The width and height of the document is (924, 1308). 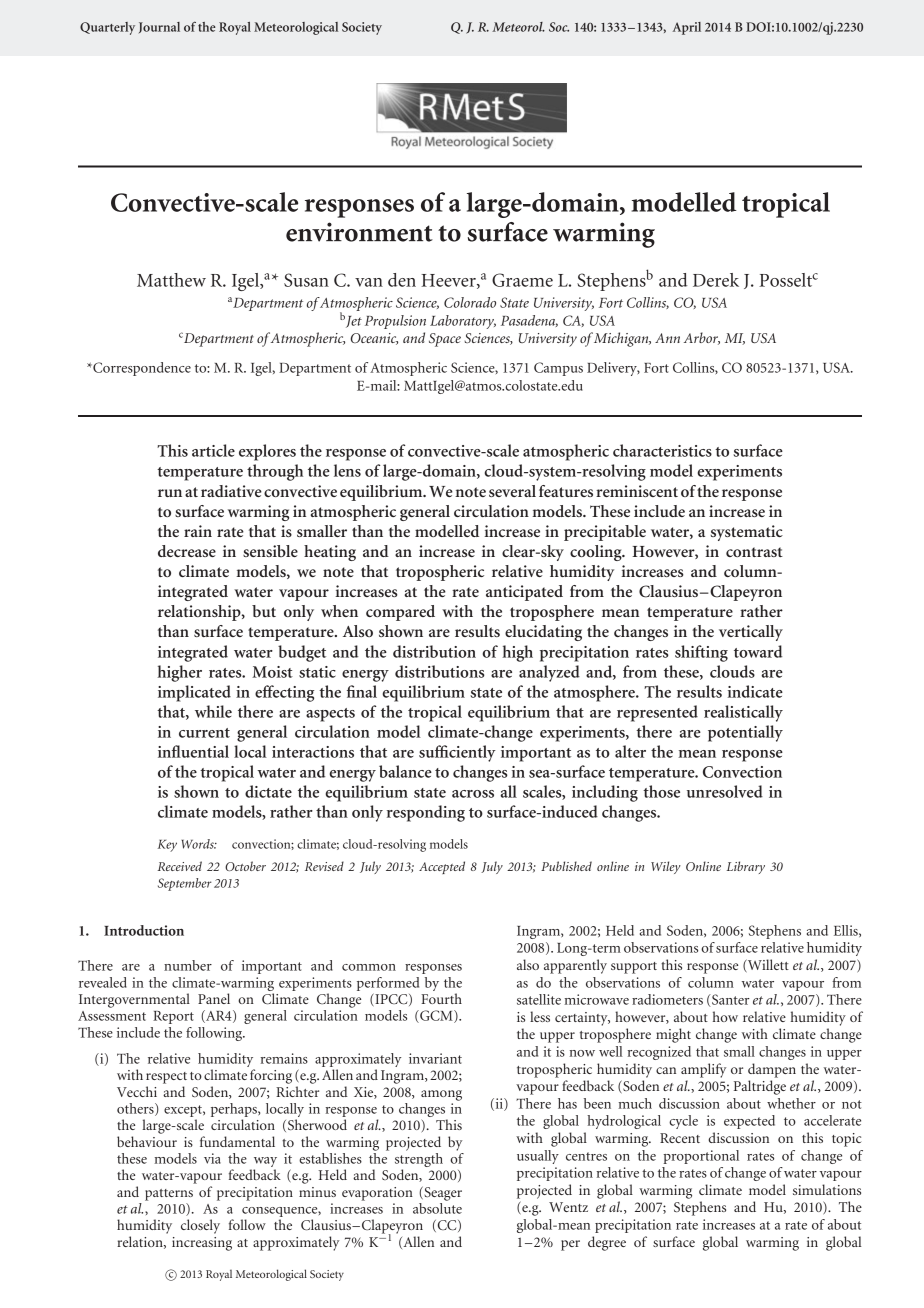 I want to click on absolute, so click(x=437, y=1207).
